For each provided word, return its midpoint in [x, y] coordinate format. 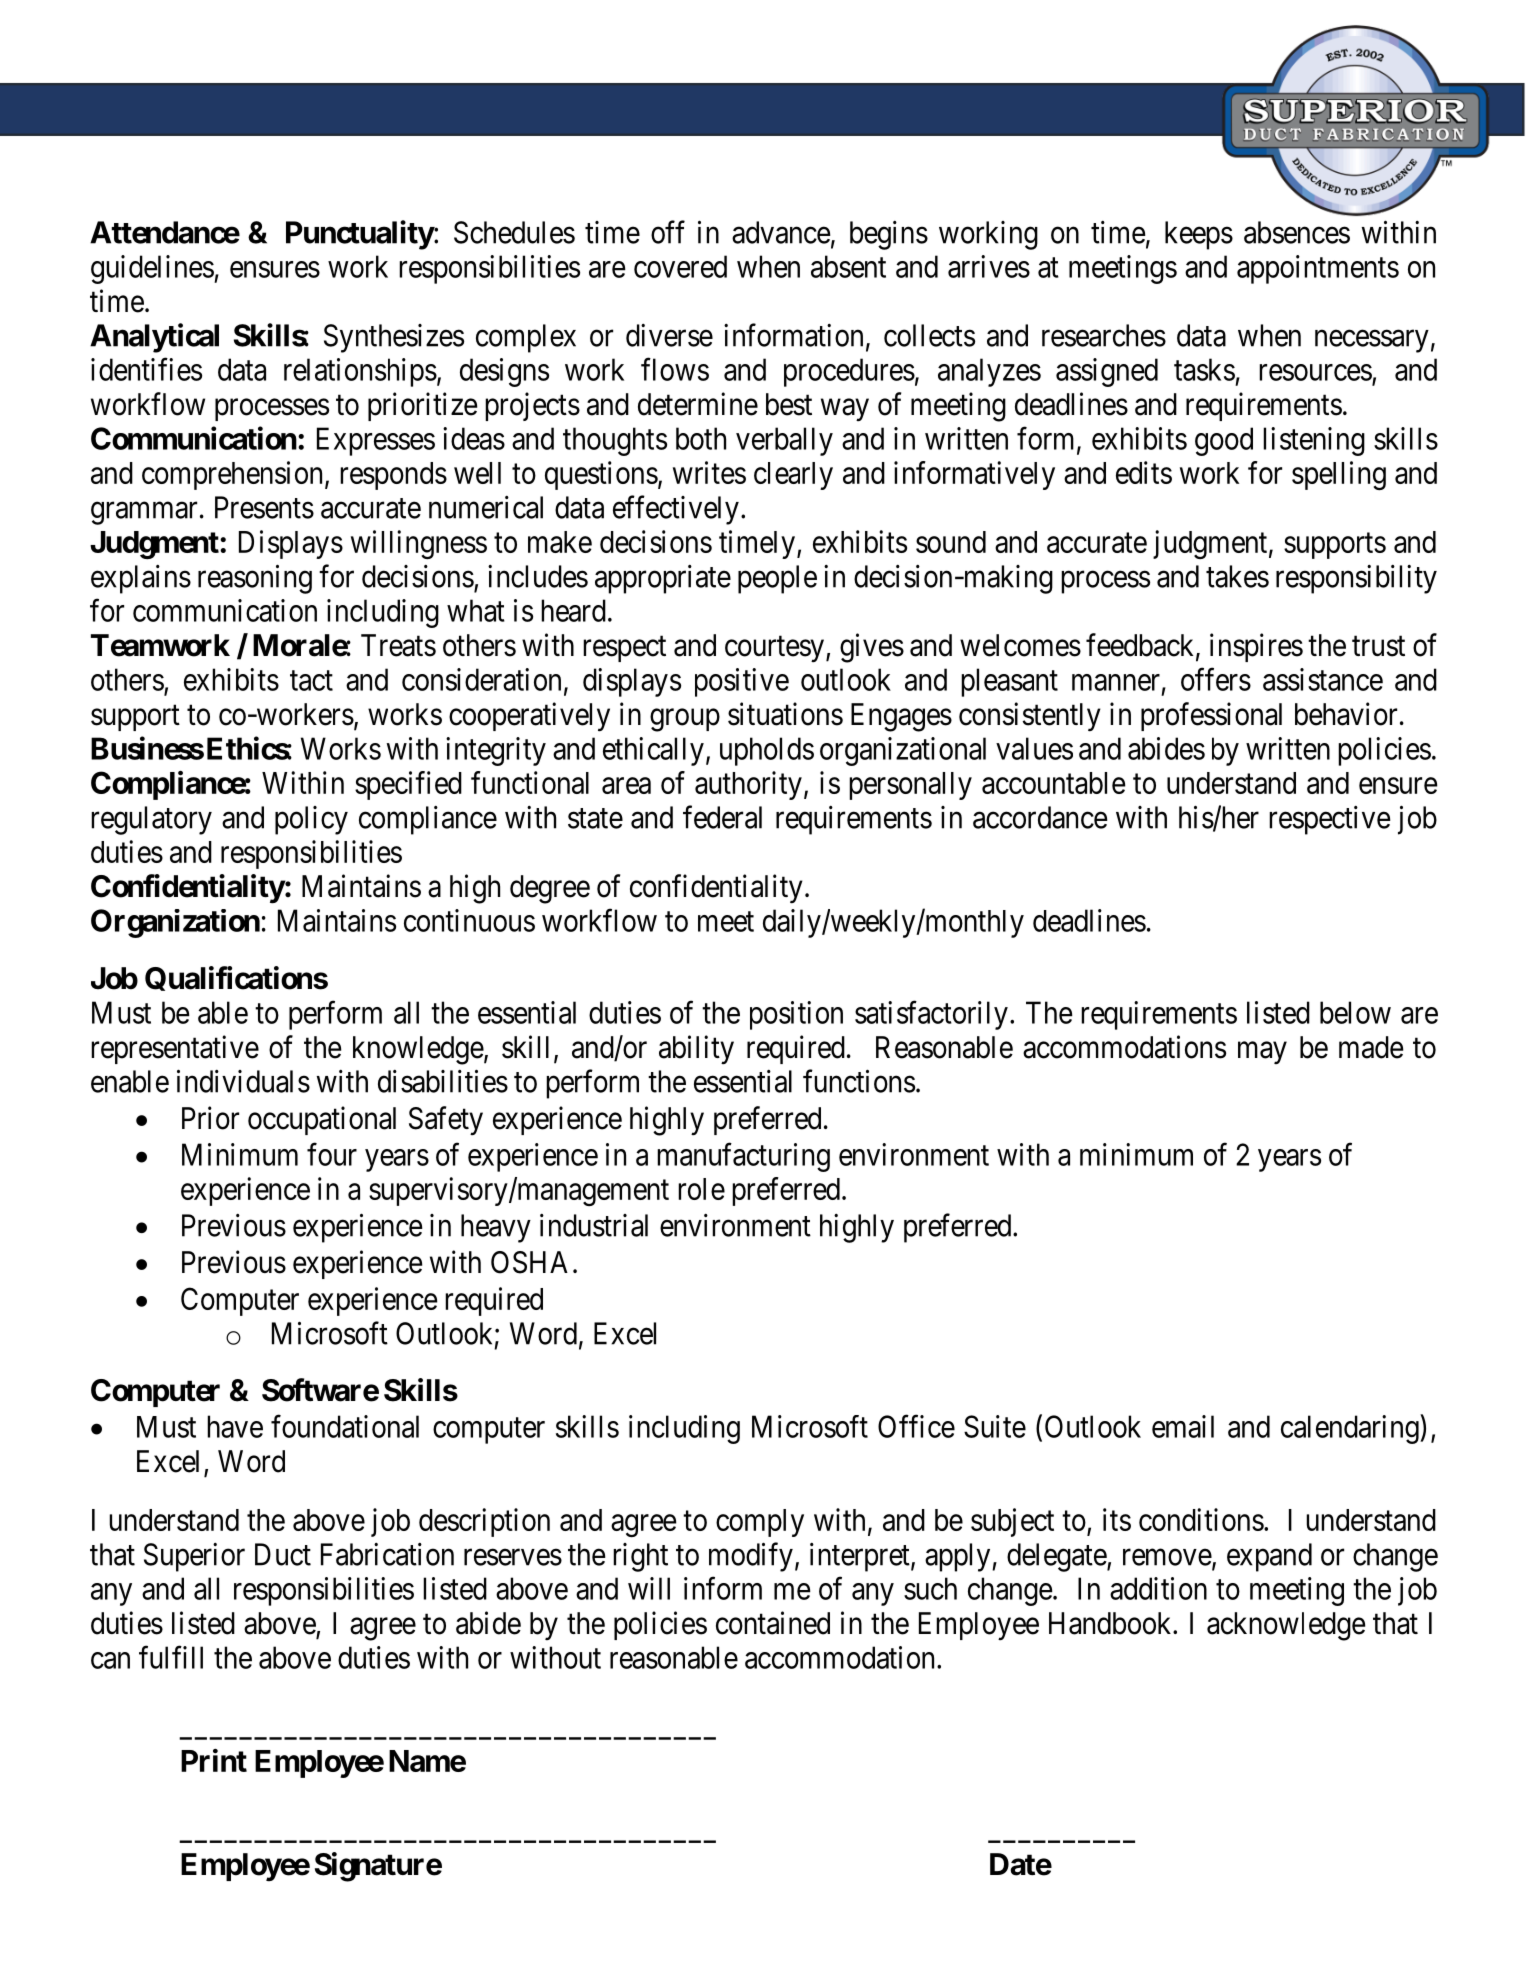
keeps [1199, 235]
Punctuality [360, 235]
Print [214, 1760]
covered [680, 266]
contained [773, 1623]
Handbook [1111, 1623]
